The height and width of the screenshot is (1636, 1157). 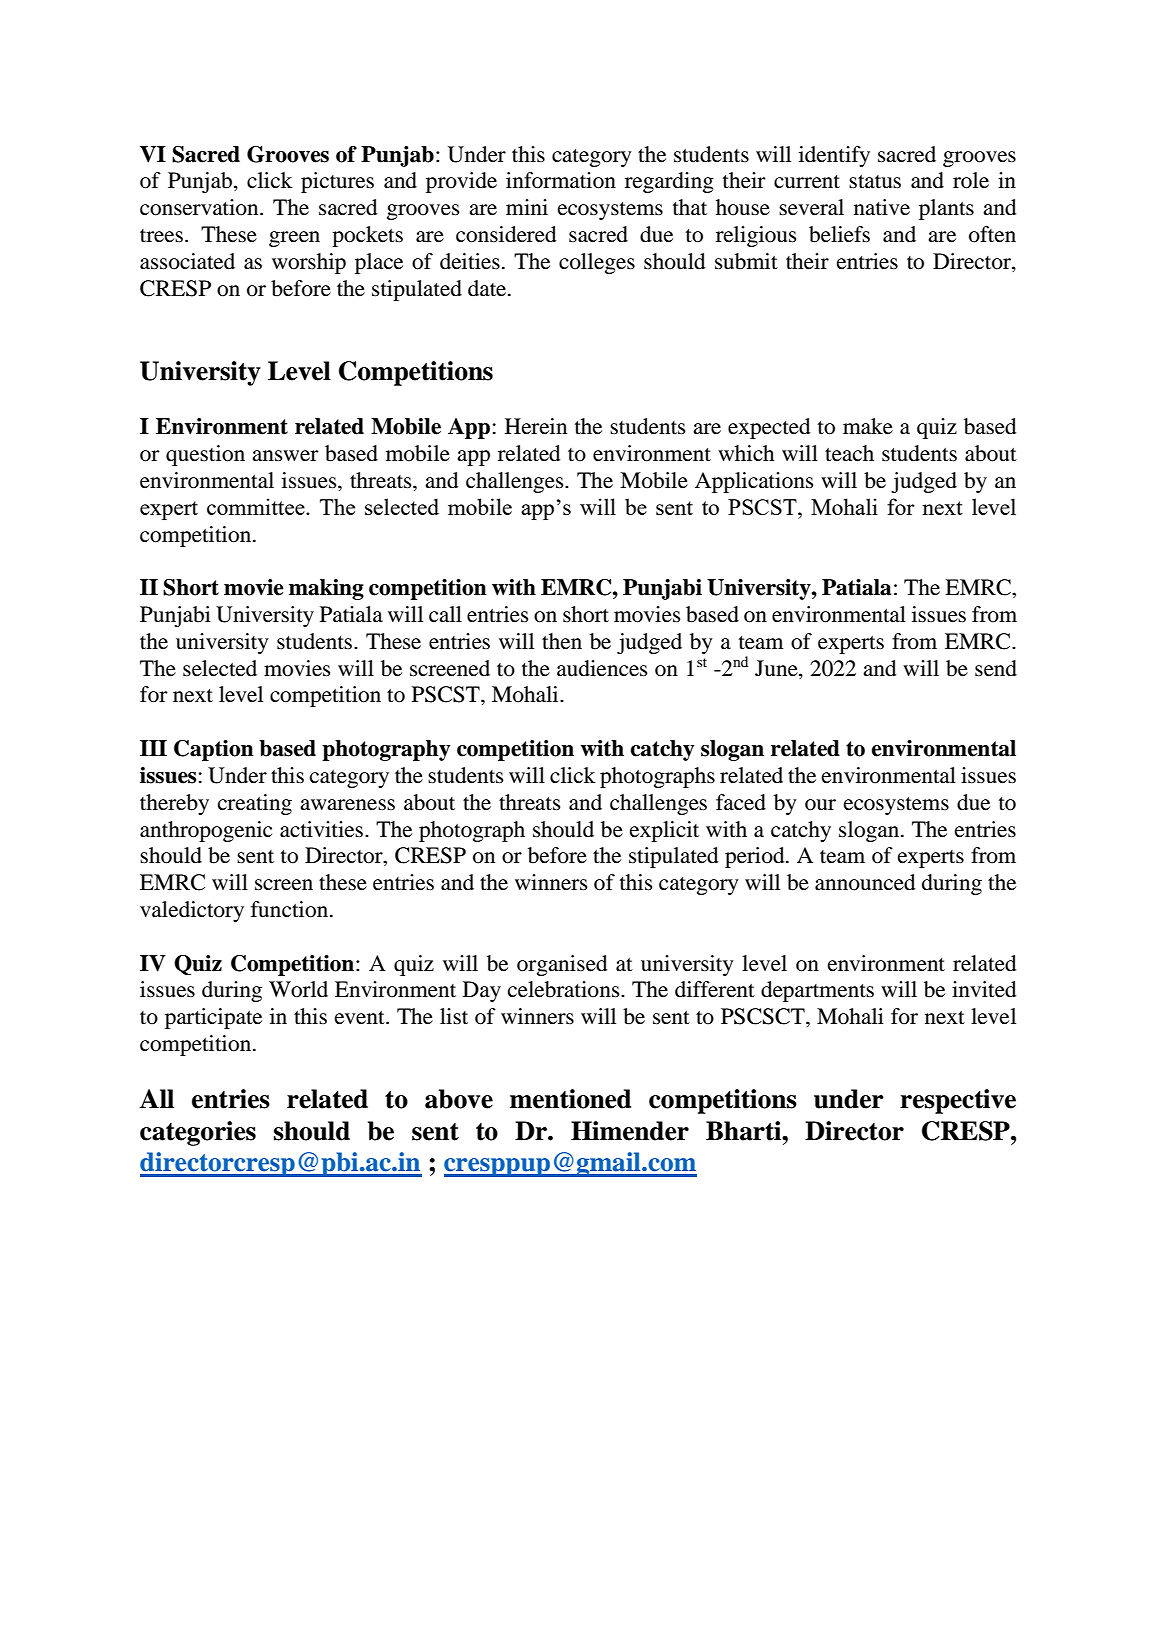 I want to click on then, so click(x=562, y=641).
